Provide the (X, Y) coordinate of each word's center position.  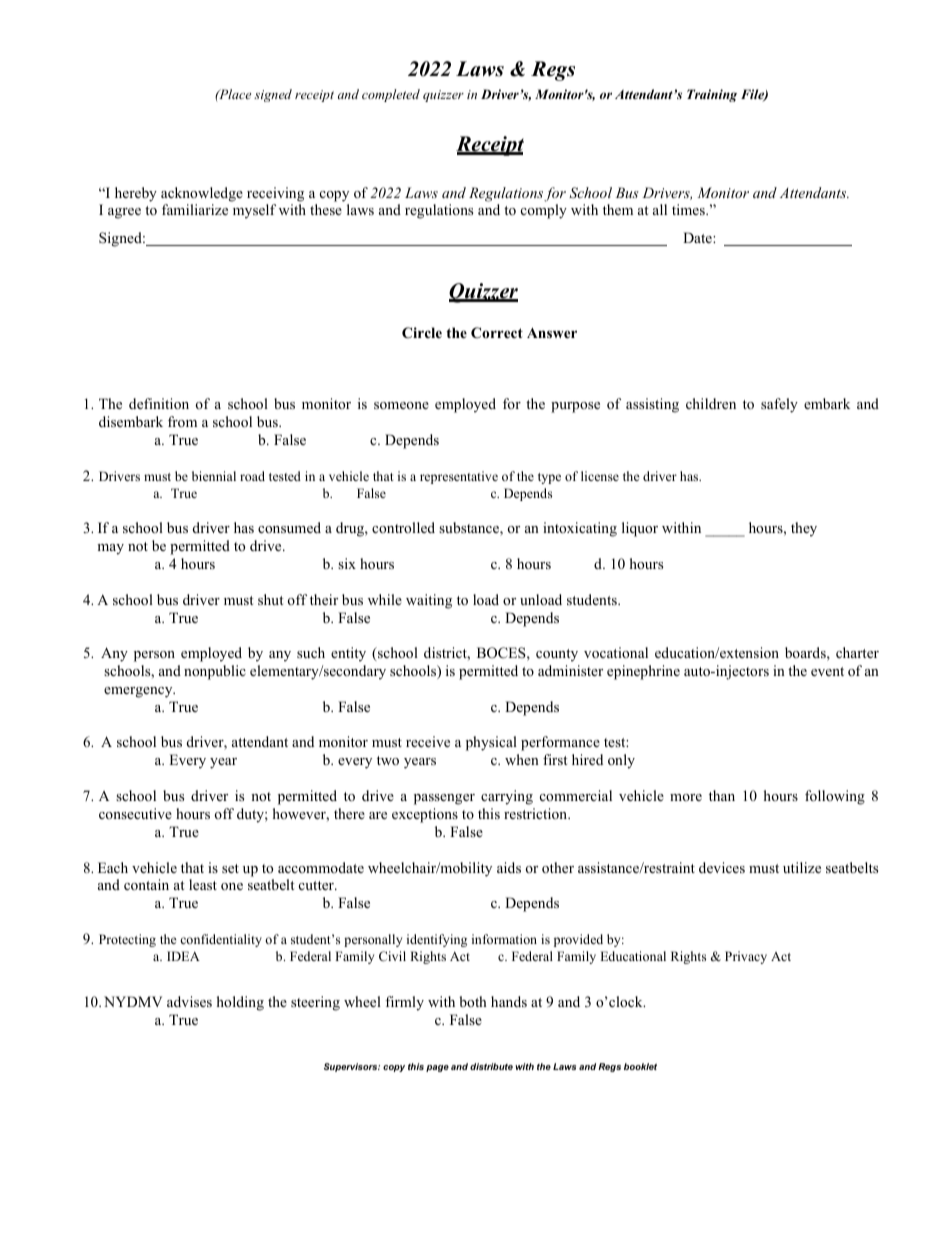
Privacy (746, 957)
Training (712, 95)
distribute (491, 1066)
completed (391, 95)
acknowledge (202, 194)
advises (189, 1001)
